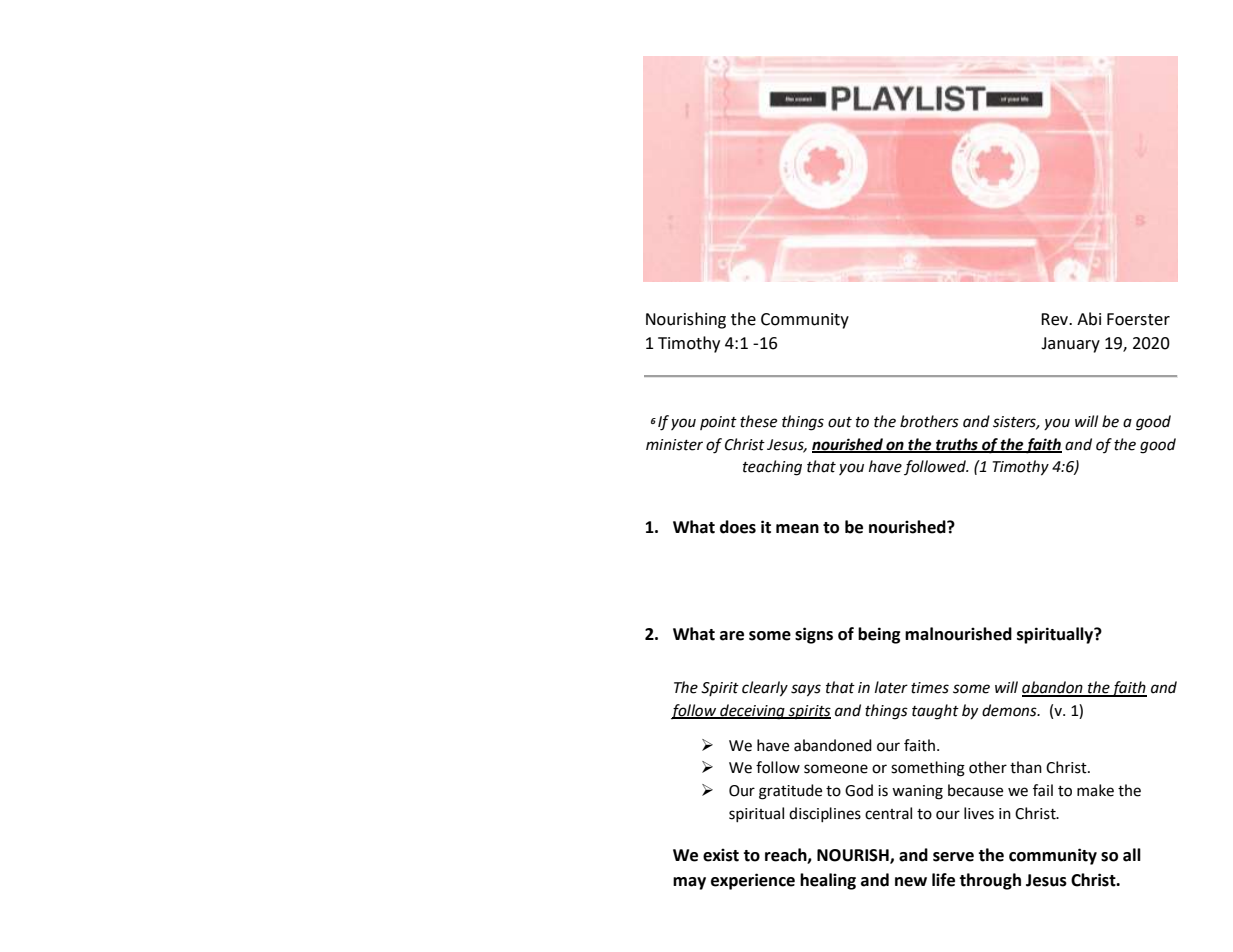  What do you see at coordinates (718, 423) in the screenshot?
I see `point` at bounding box center [718, 423].
